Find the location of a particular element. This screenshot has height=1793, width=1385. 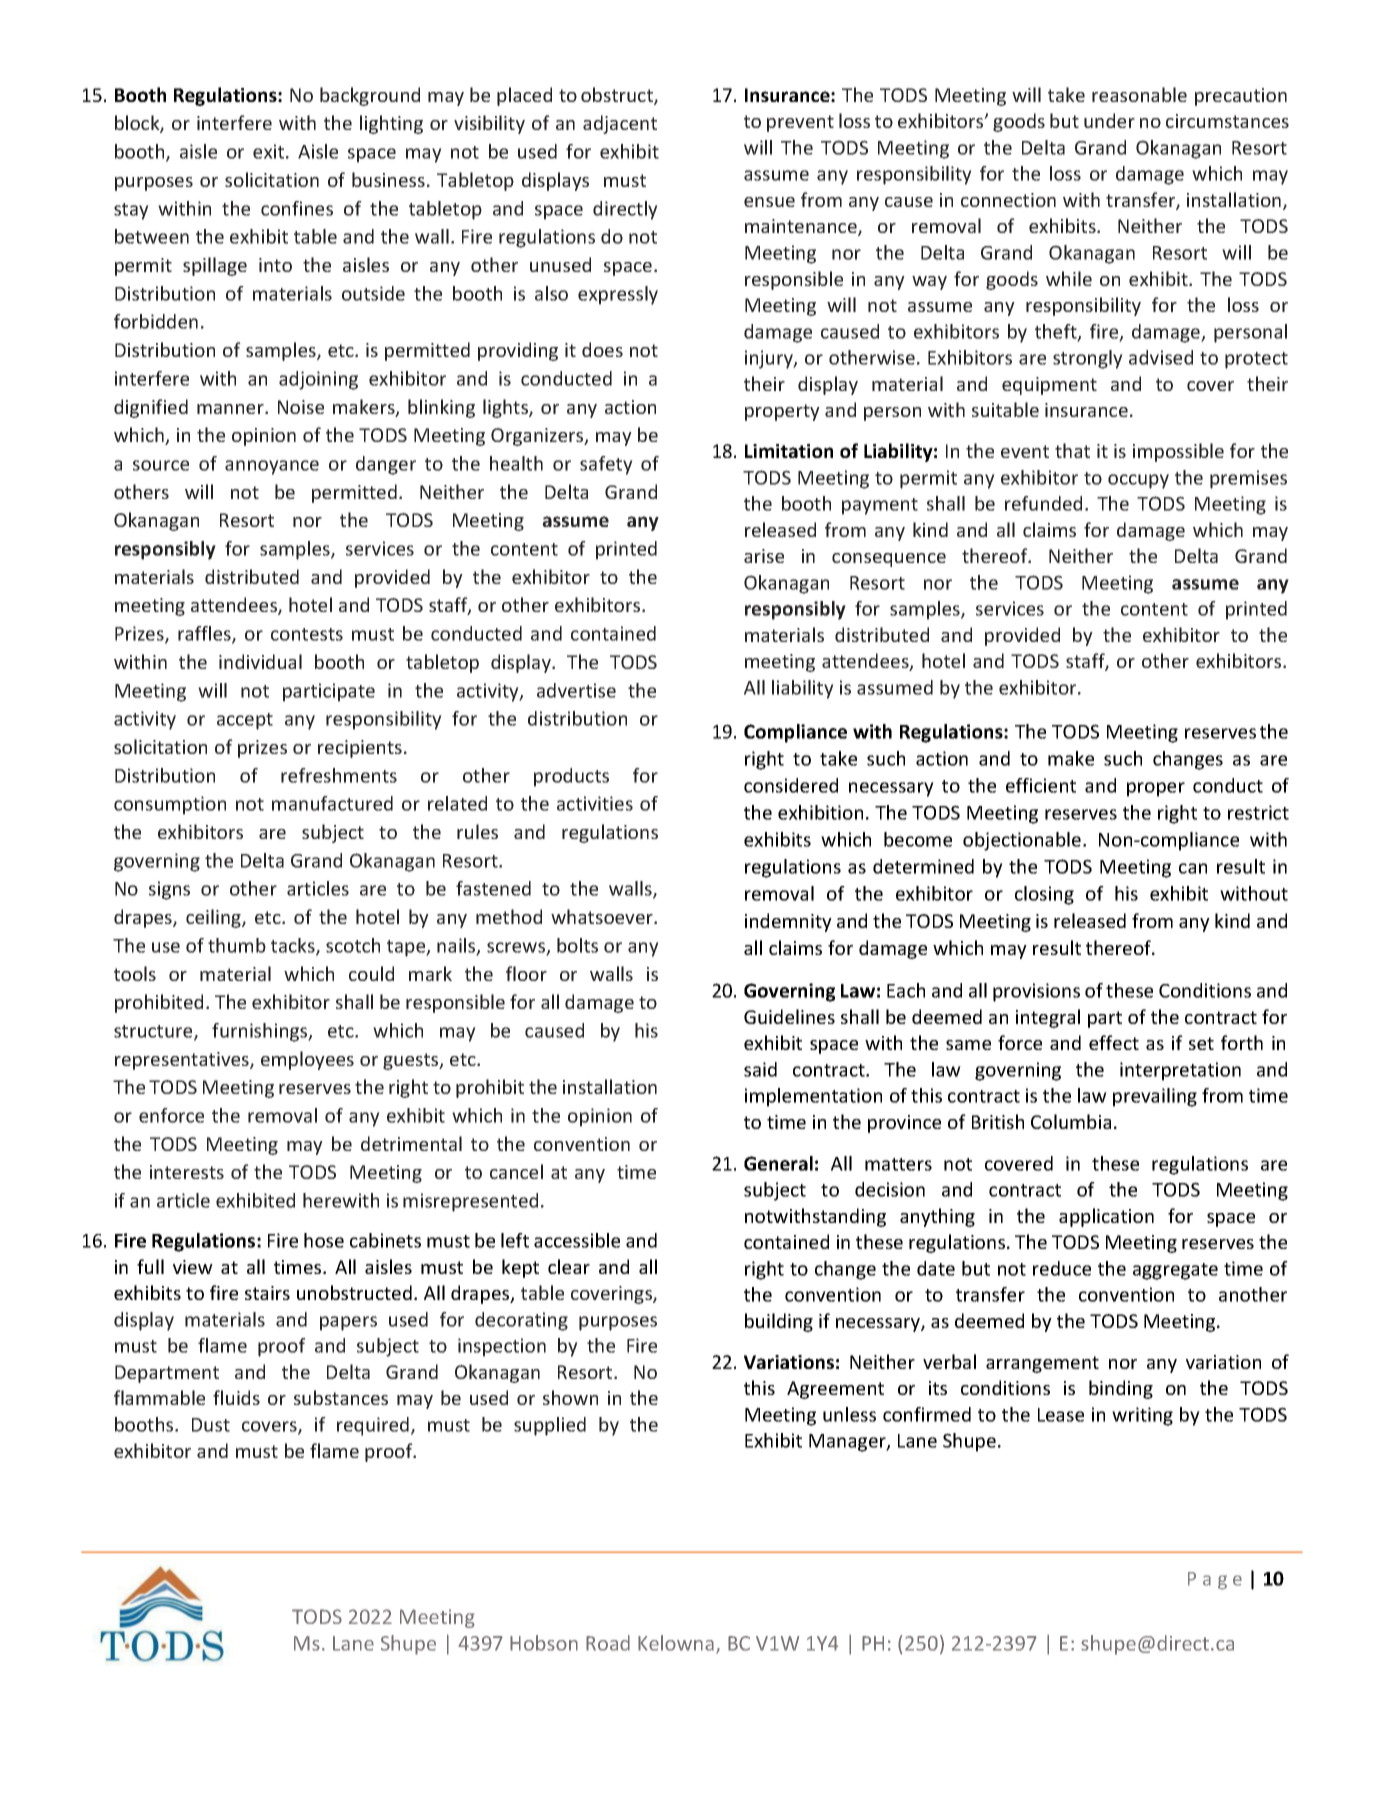

under is located at coordinates (1109, 120).
